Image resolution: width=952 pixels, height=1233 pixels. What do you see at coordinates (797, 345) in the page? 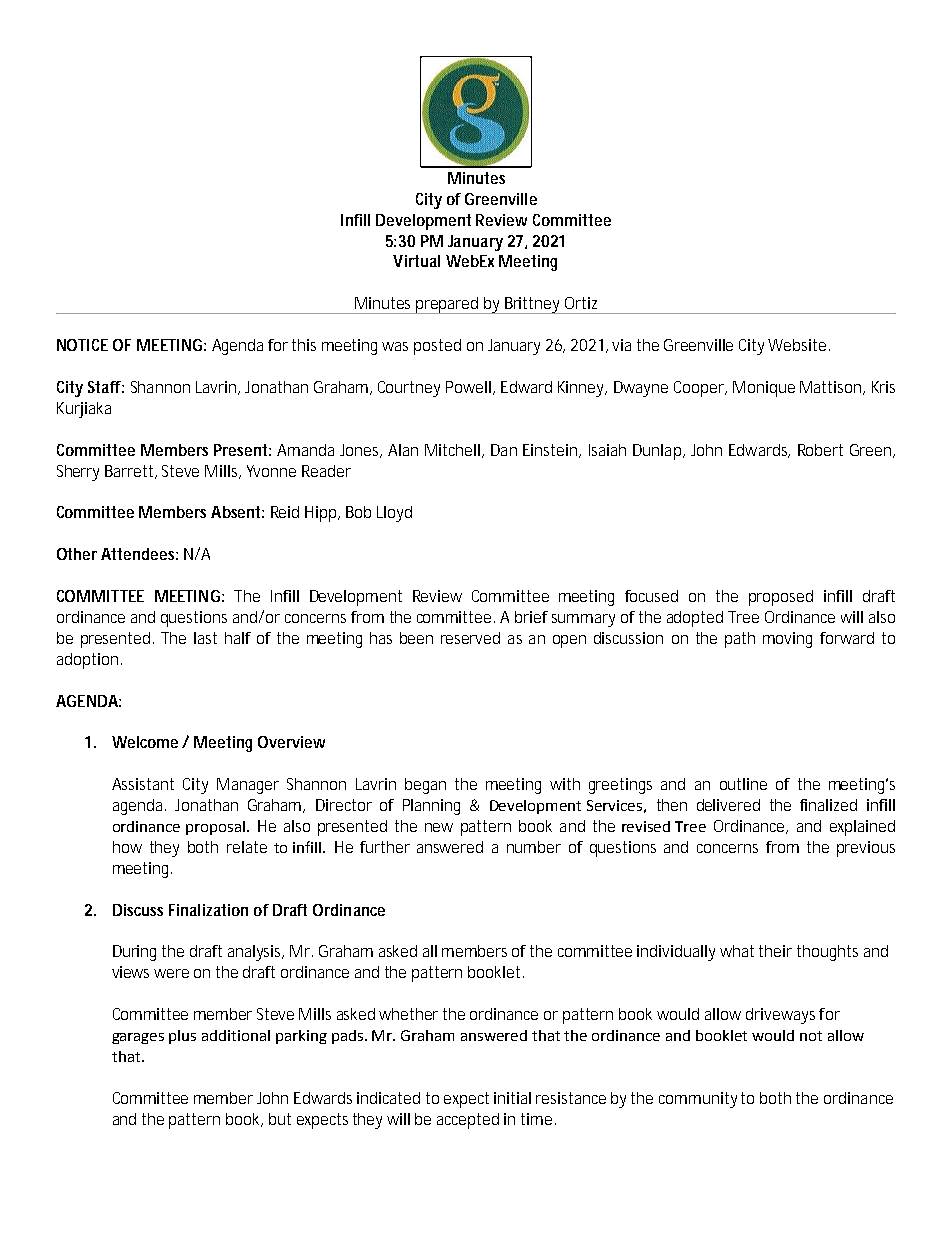
I see `Website` at bounding box center [797, 345].
